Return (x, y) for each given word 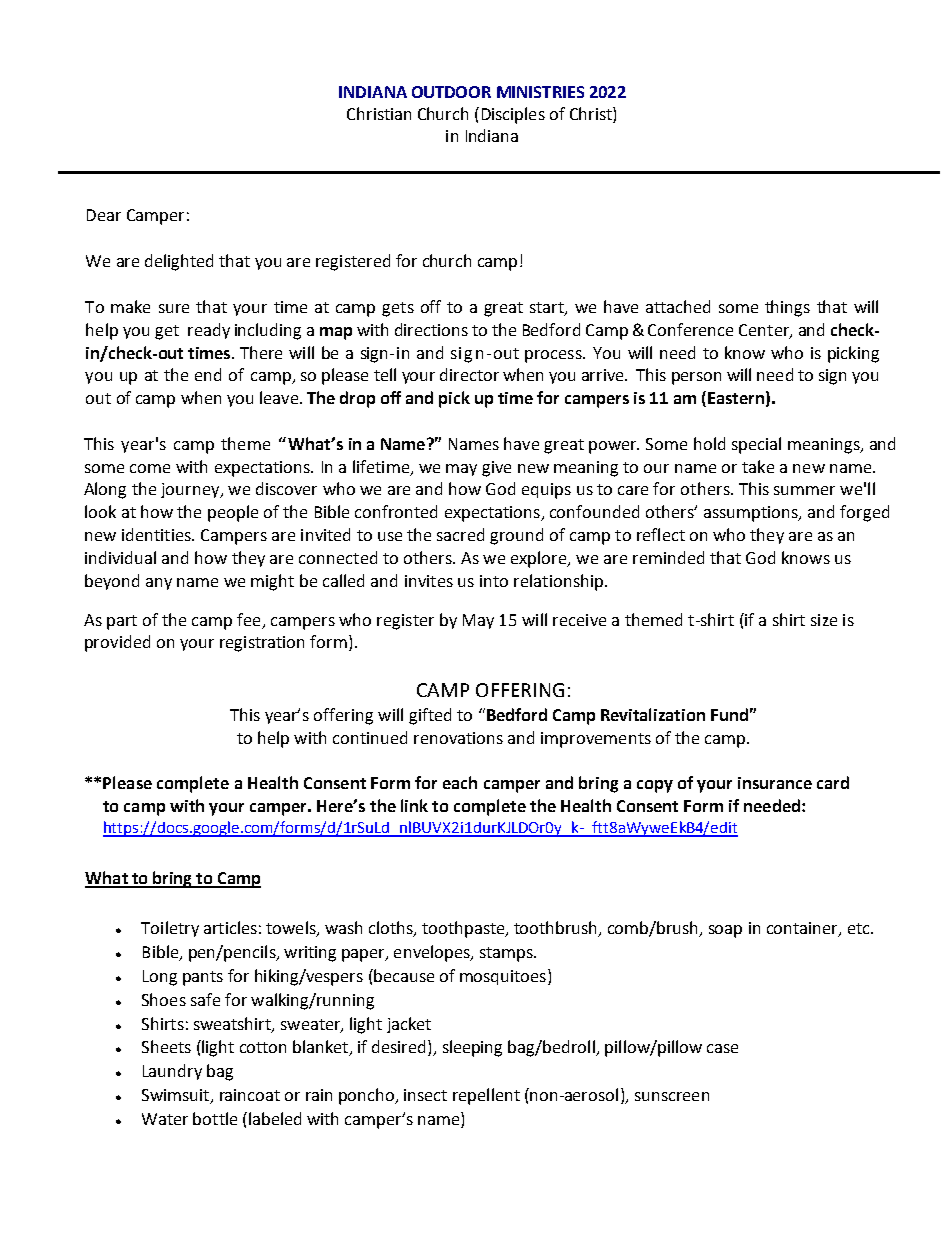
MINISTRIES (540, 92)
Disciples (513, 115)
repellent (486, 1096)
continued (370, 737)
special (756, 445)
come (150, 468)
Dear (104, 215)
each (460, 782)
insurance (775, 783)
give (496, 469)
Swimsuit (177, 1096)
